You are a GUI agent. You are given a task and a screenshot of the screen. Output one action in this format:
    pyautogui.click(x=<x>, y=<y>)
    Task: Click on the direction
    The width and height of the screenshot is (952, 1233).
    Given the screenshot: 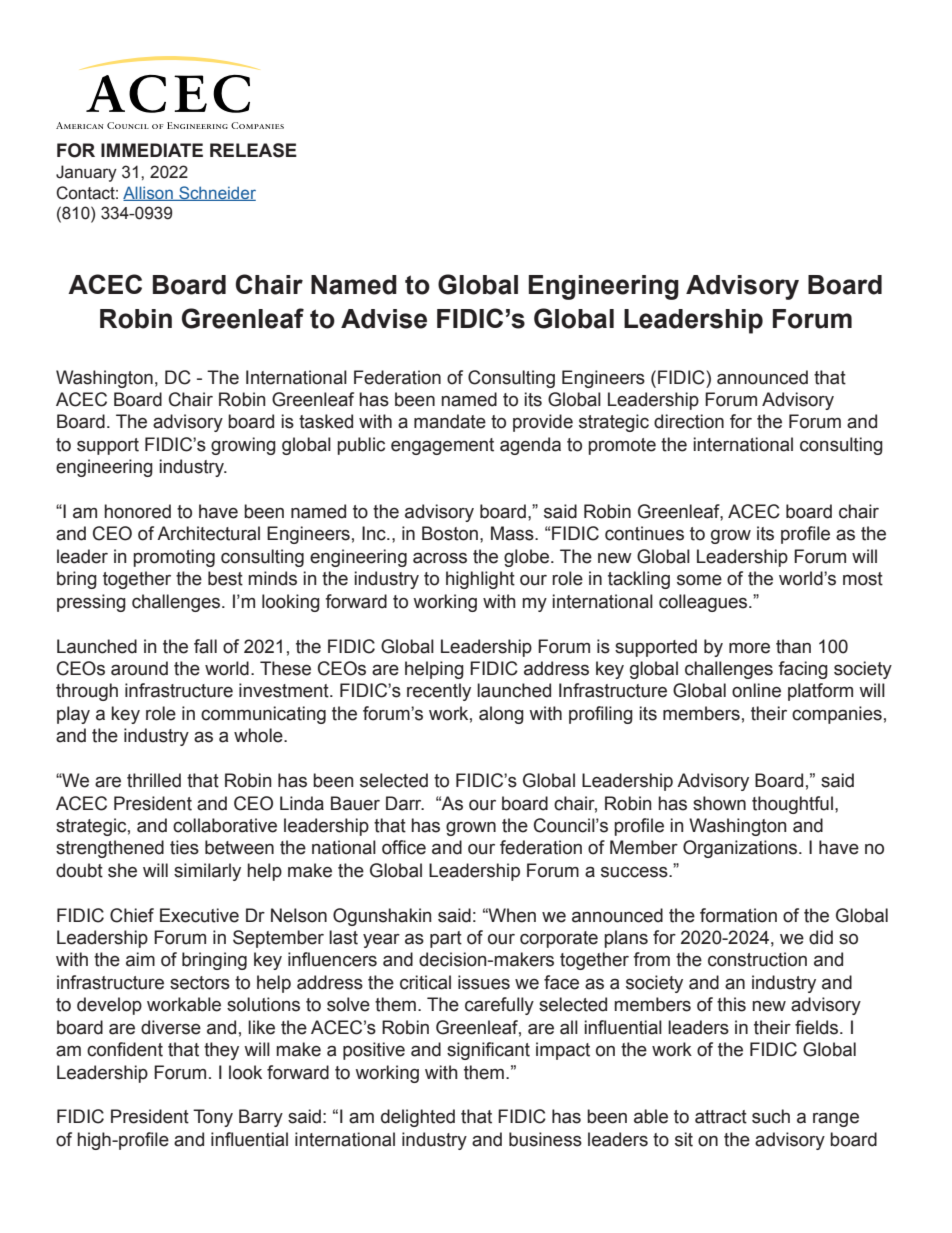 What is the action you would take?
    pyautogui.click(x=689, y=421)
